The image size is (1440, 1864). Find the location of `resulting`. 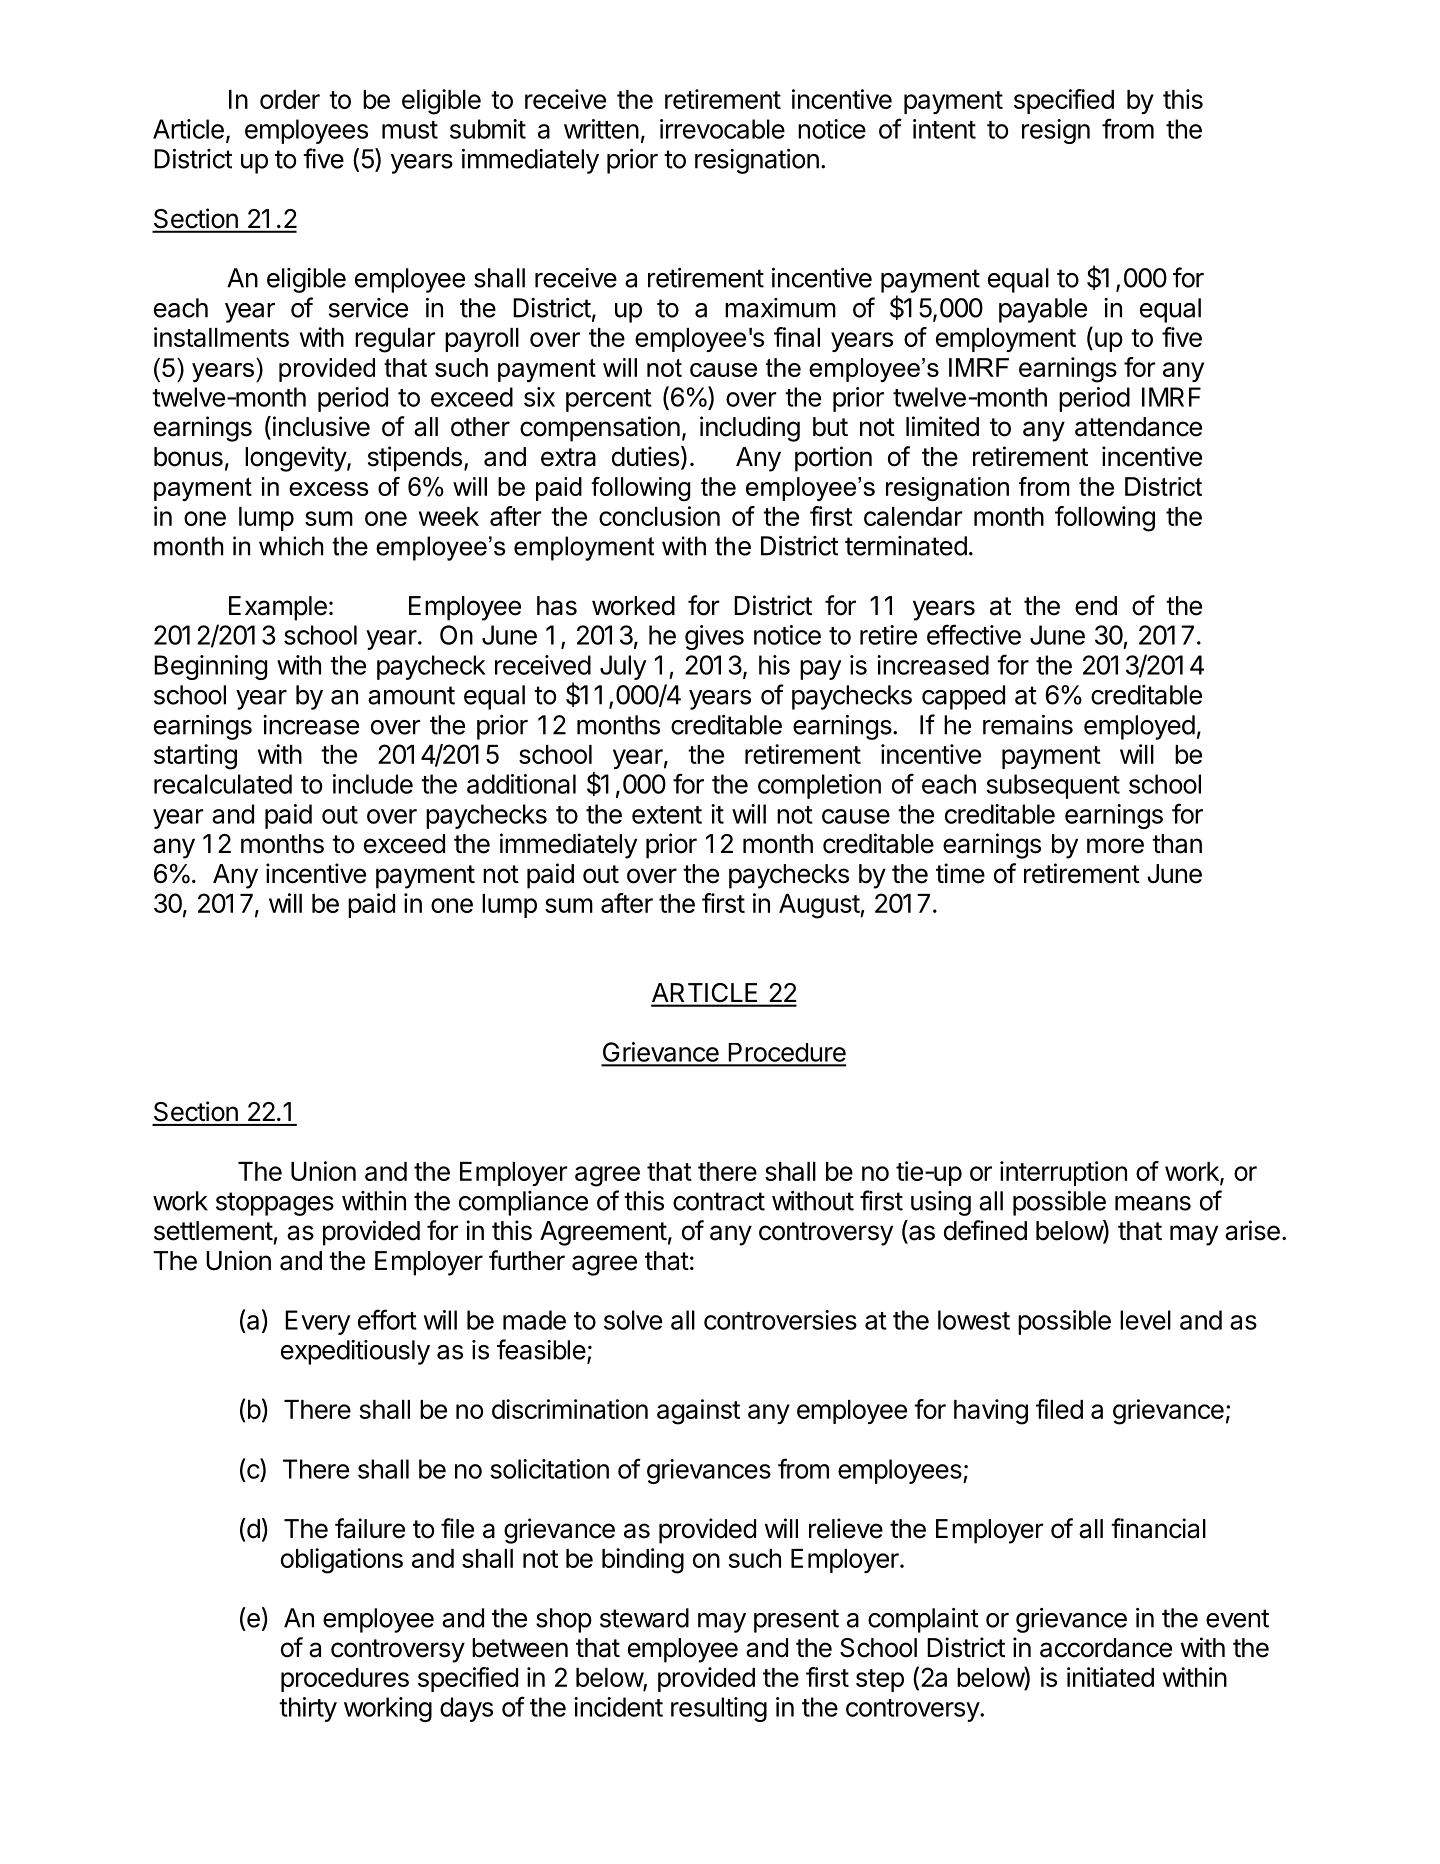

resulting is located at coordinates (719, 1709).
